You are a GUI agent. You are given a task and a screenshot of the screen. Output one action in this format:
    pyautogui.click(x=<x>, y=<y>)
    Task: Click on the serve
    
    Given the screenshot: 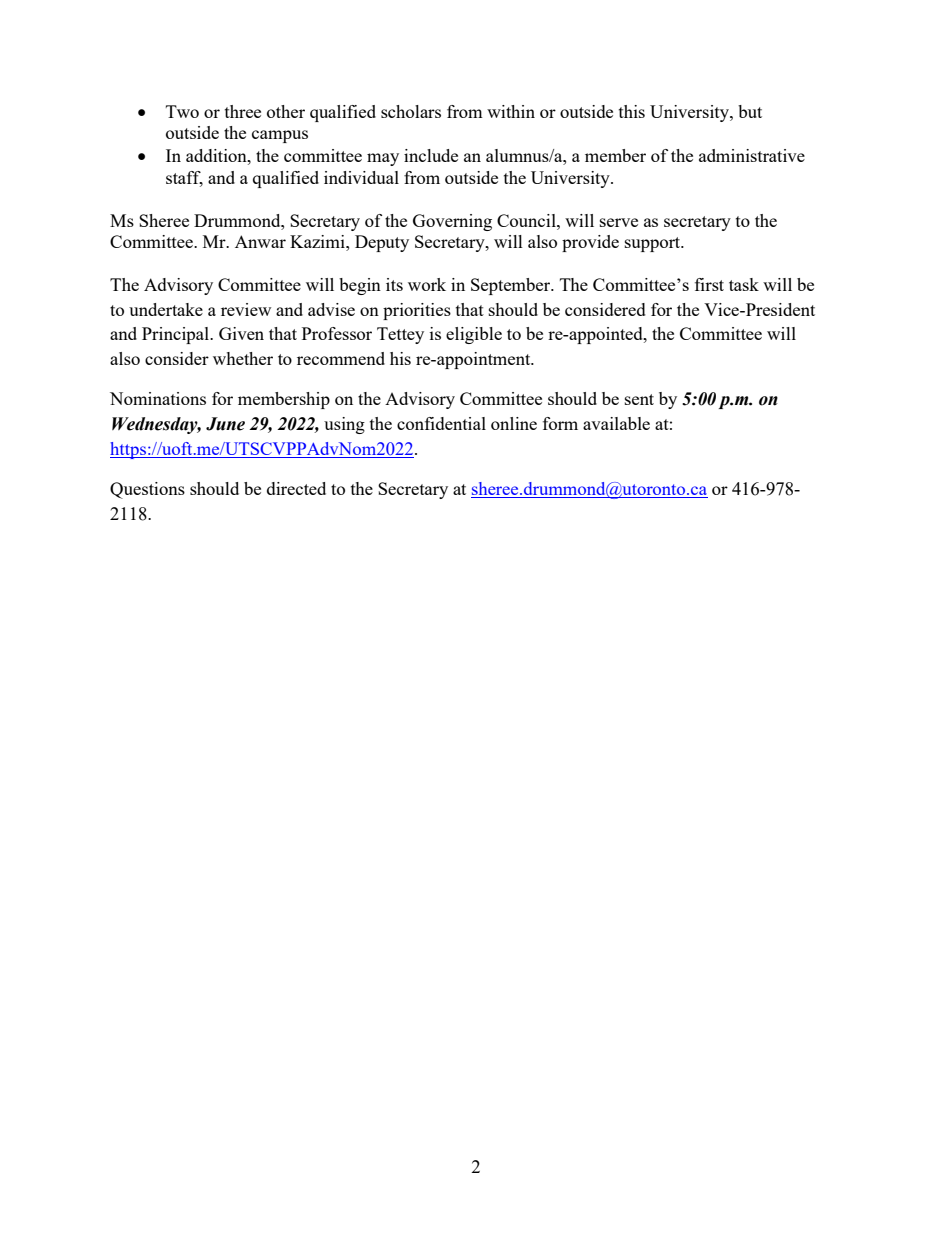 What is the action you would take?
    pyautogui.click(x=619, y=222)
